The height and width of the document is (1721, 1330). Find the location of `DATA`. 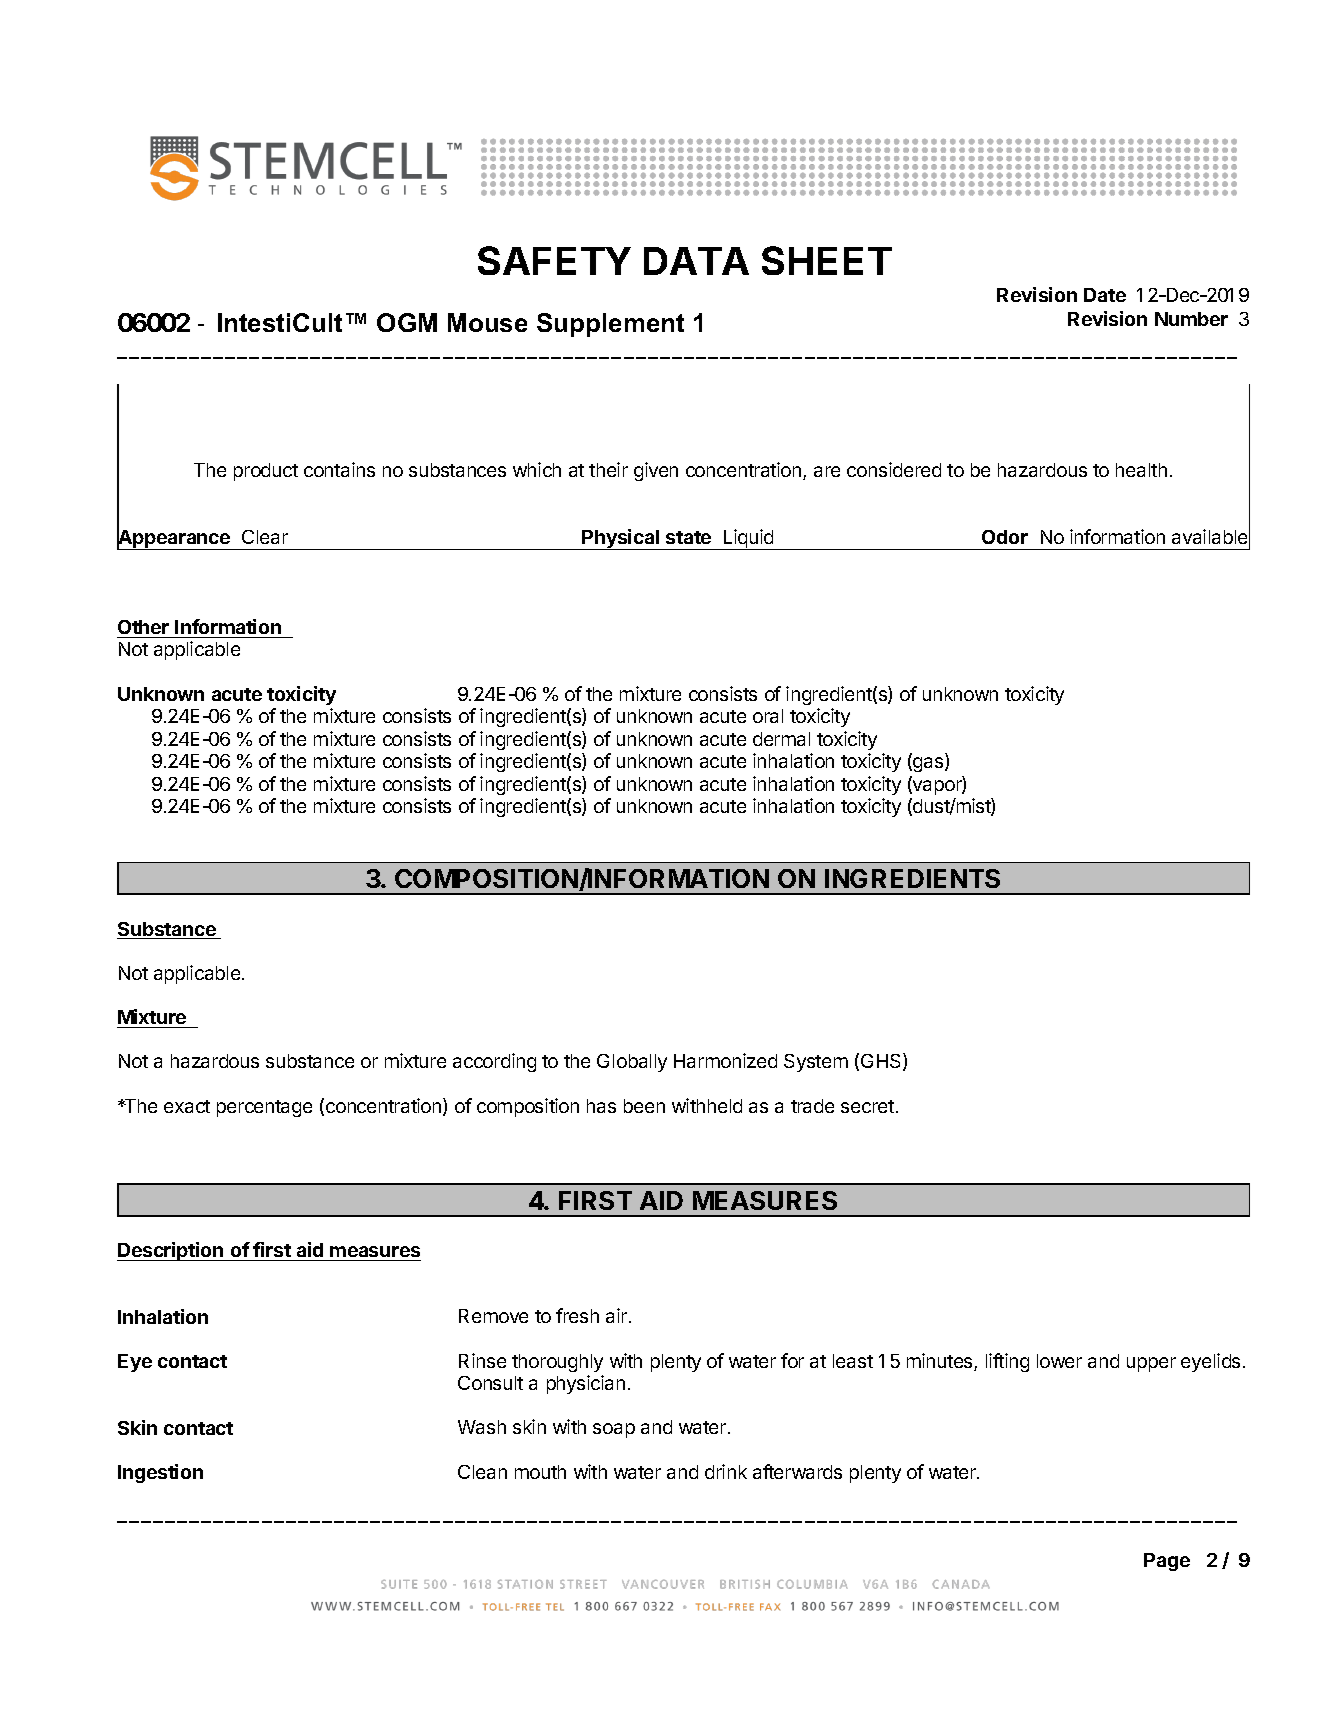

DATA is located at coordinates (696, 261).
